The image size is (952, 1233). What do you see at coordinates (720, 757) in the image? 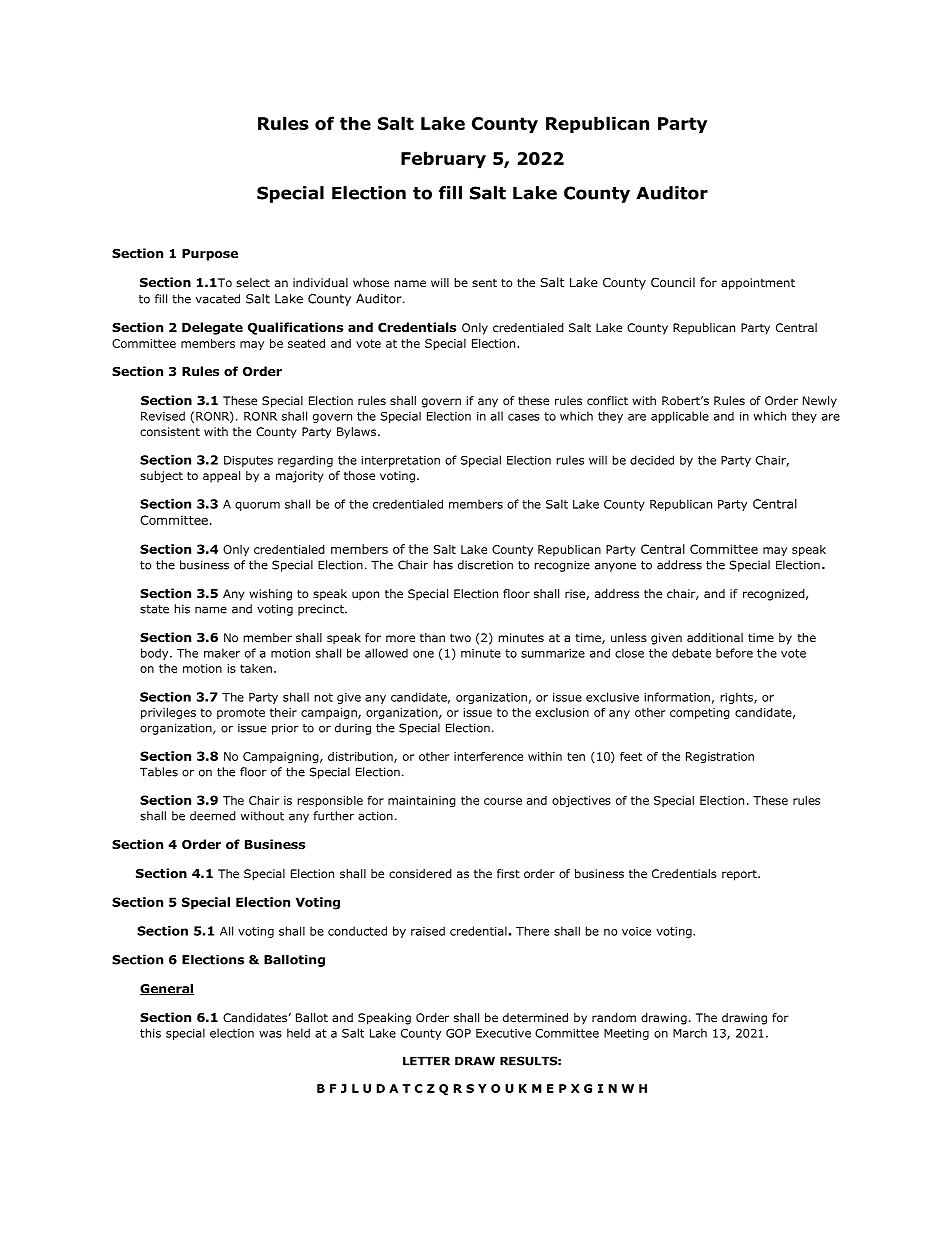
I see `Registration` at bounding box center [720, 757].
